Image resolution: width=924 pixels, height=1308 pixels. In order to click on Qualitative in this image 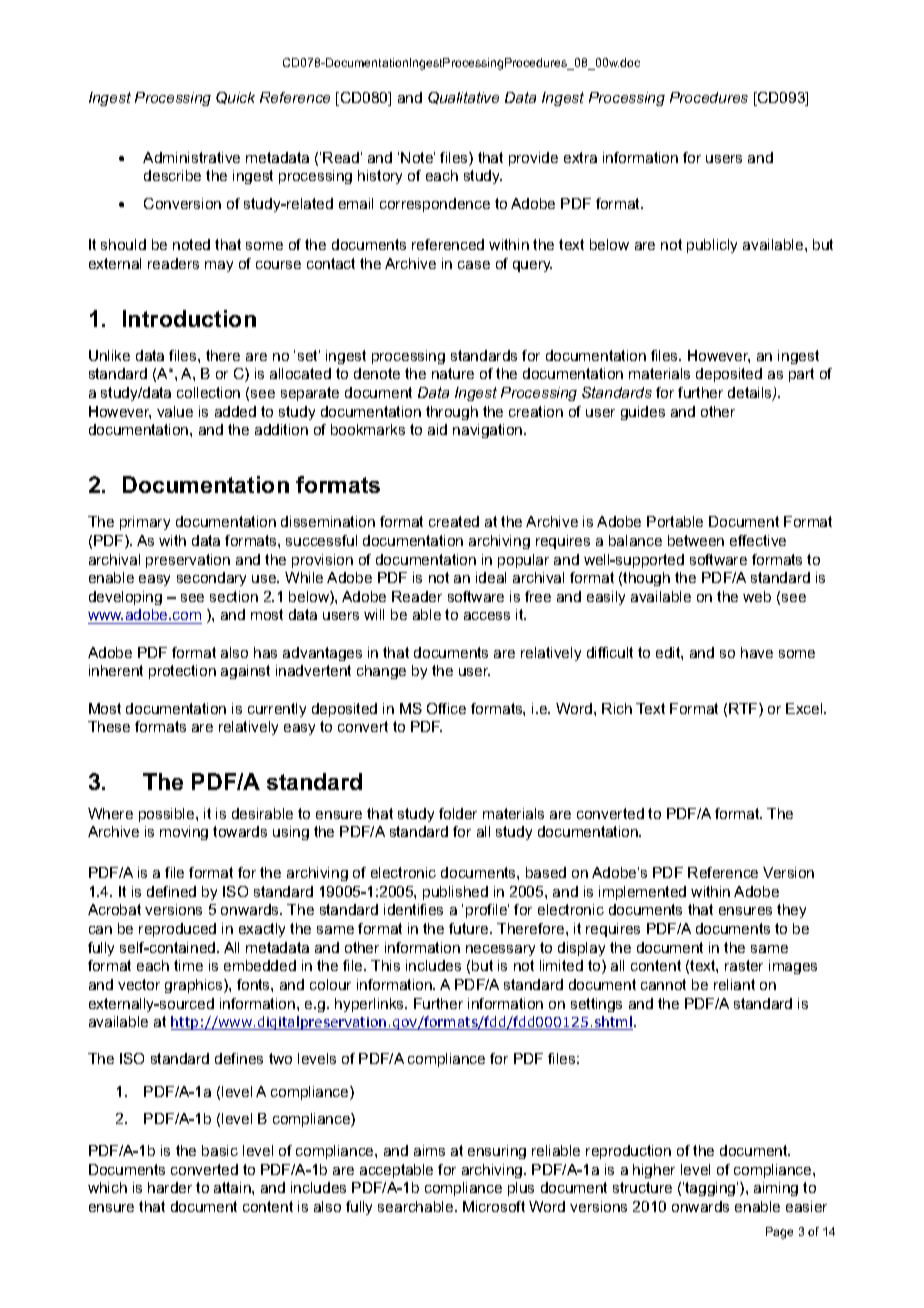, I will do `click(463, 98)`.
